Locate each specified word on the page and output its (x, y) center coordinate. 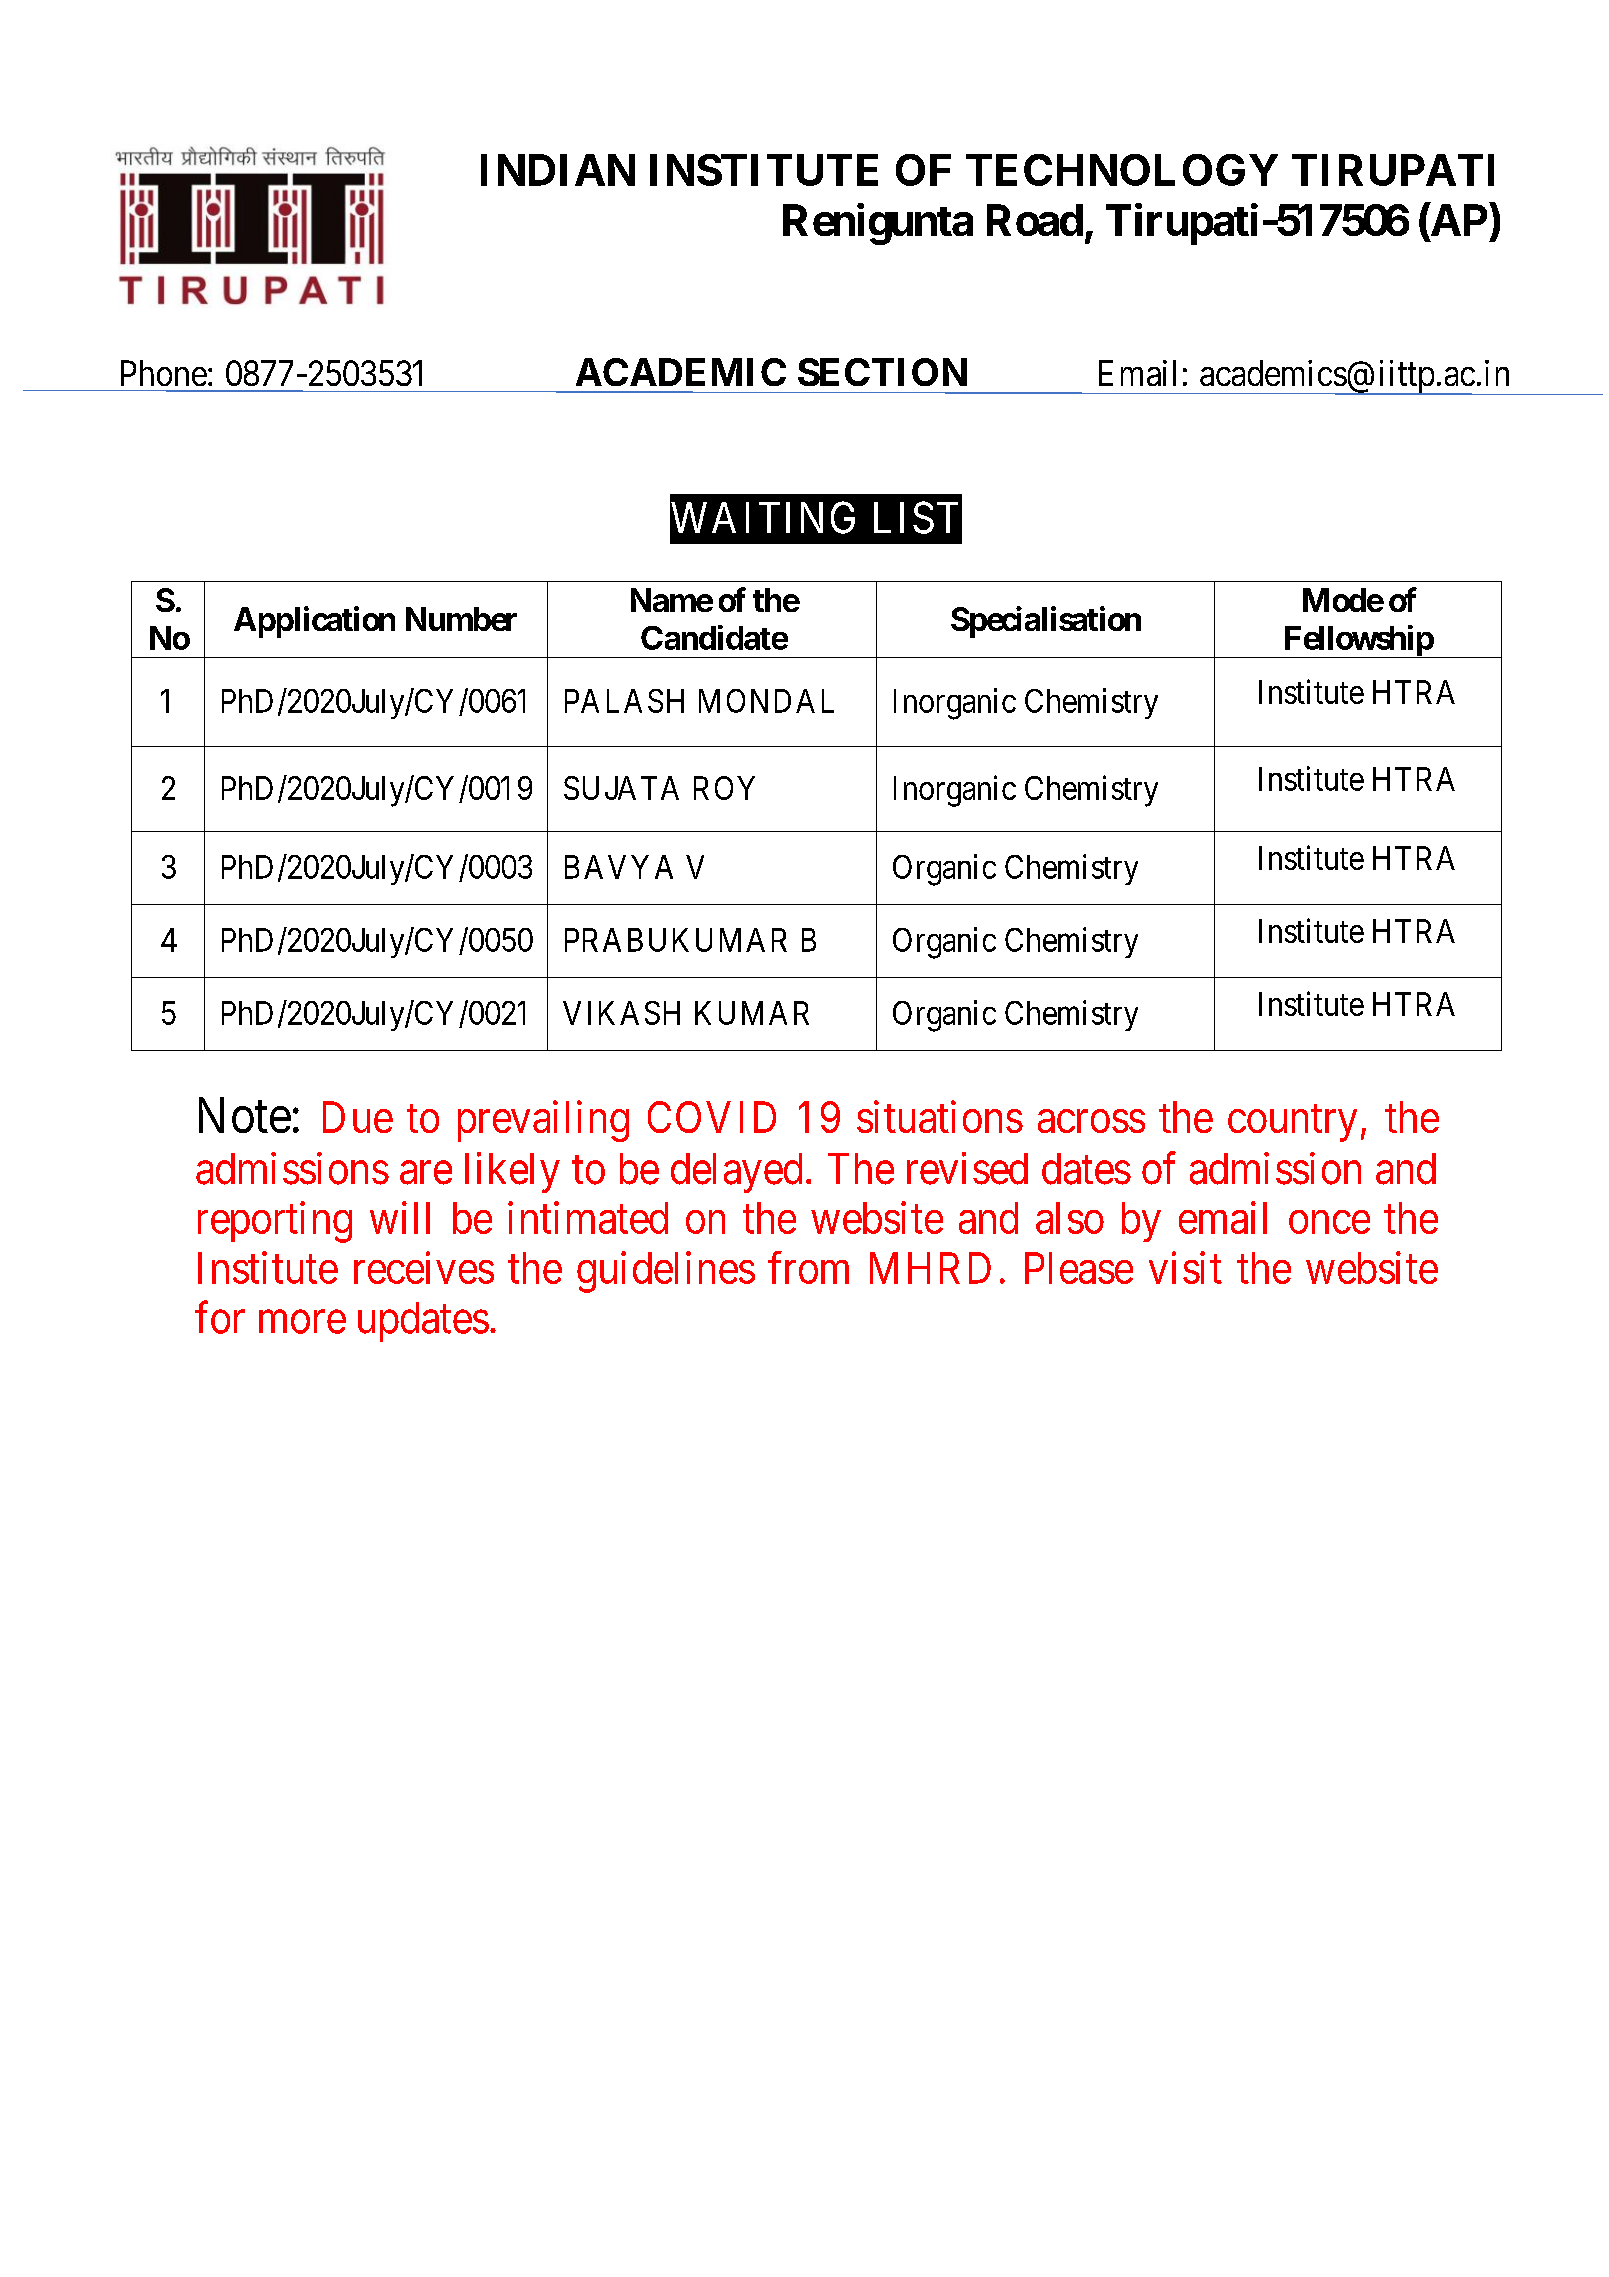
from (808, 1268)
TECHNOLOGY (1122, 170)
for (220, 1317)
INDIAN (558, 170)
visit (1185, 1268)
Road (1035, 220)
